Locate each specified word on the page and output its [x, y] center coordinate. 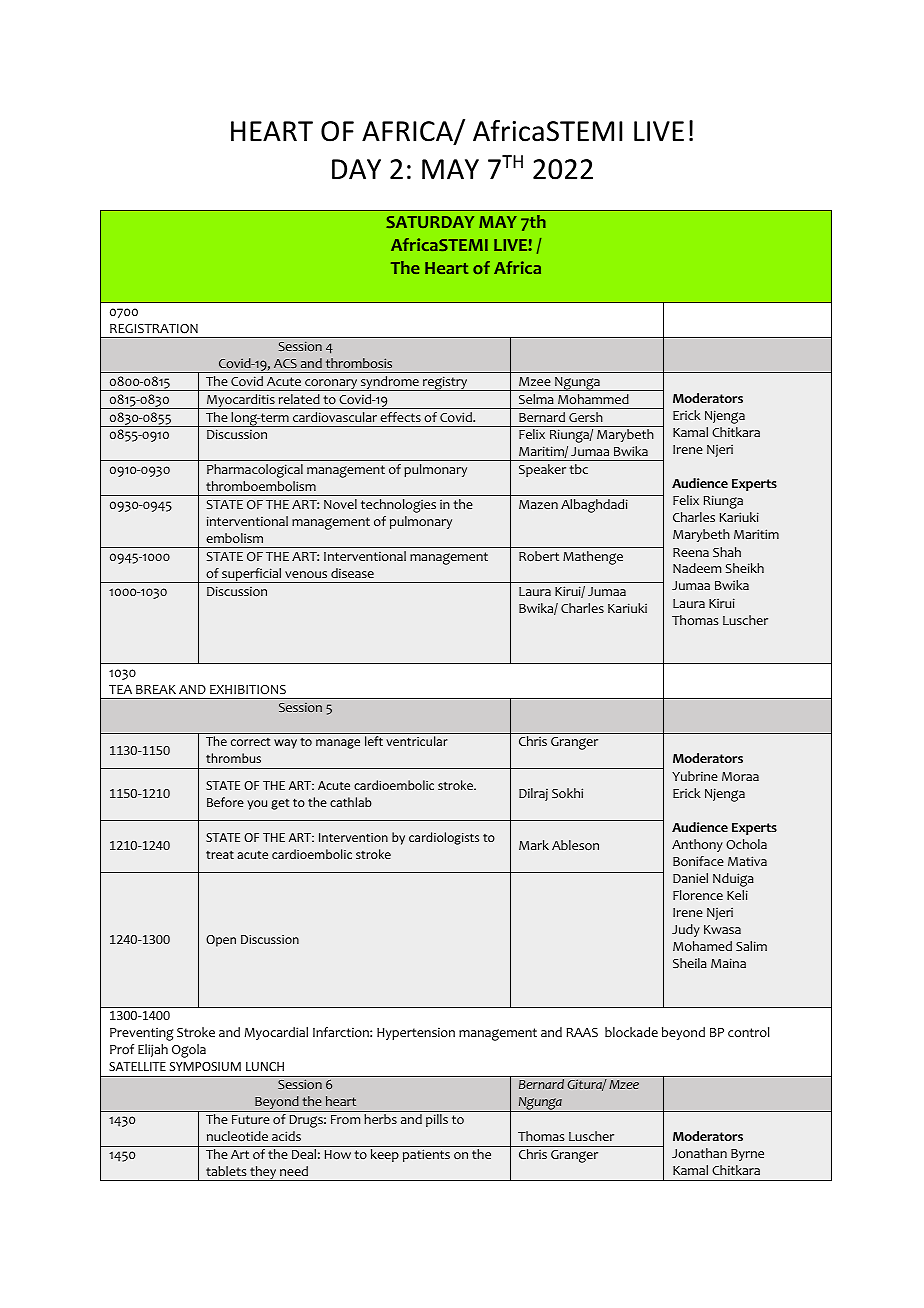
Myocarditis [241, 401]
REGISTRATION [154, 329]
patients [426, 1155]
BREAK [156, 689]
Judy [686, 930]
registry [445, 383]
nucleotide [237, 1136]
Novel [340, 504]
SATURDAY [430, 222]
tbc [578, 469]
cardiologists [444, 838]
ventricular [417, 741]
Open [221, 941]
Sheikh [744, 568]
